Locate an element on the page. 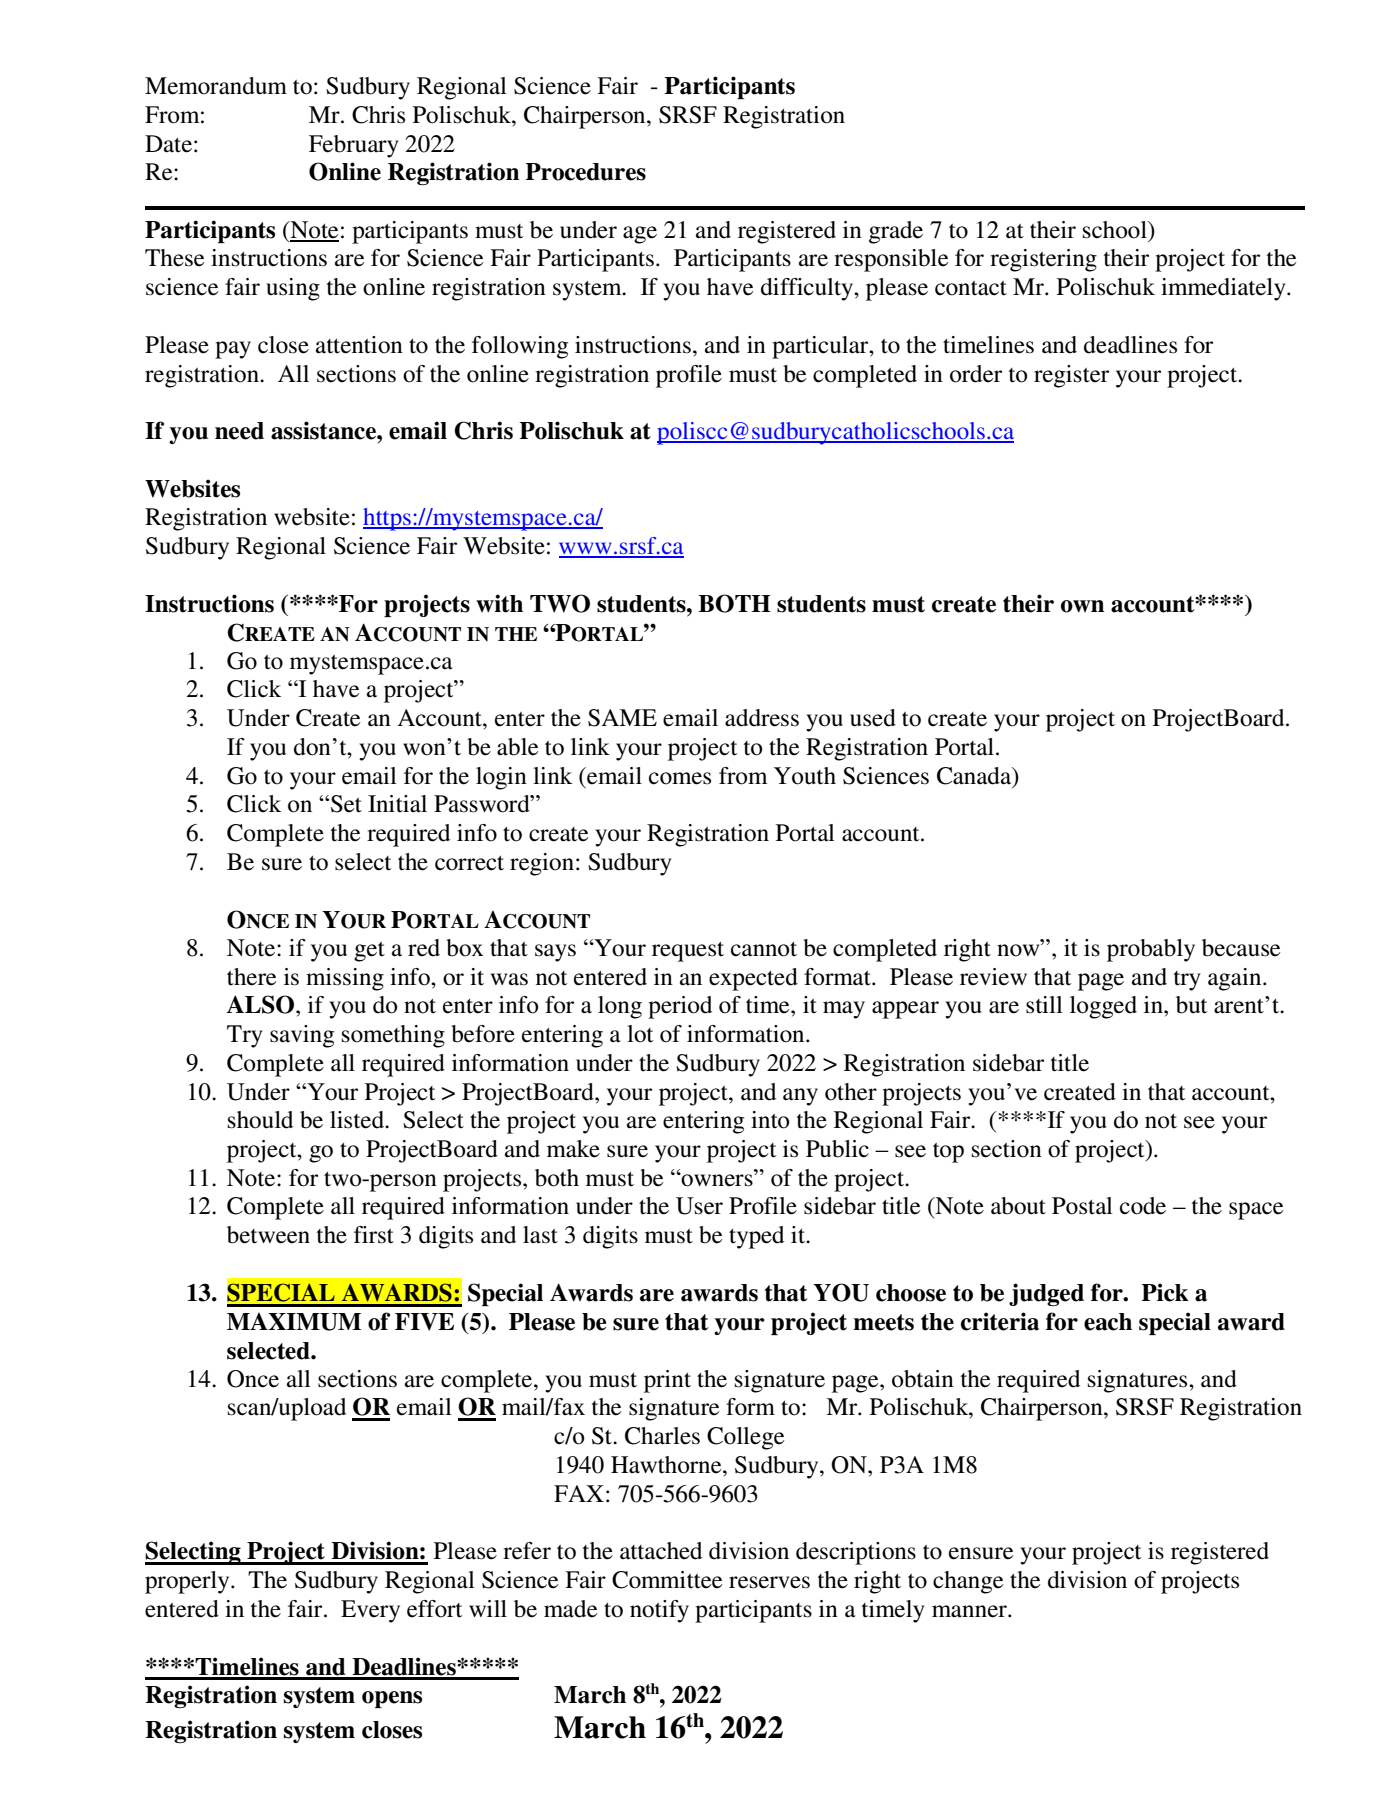 The image size is (1391, 1800). Postal is located at coordinates (1082, 1206).
